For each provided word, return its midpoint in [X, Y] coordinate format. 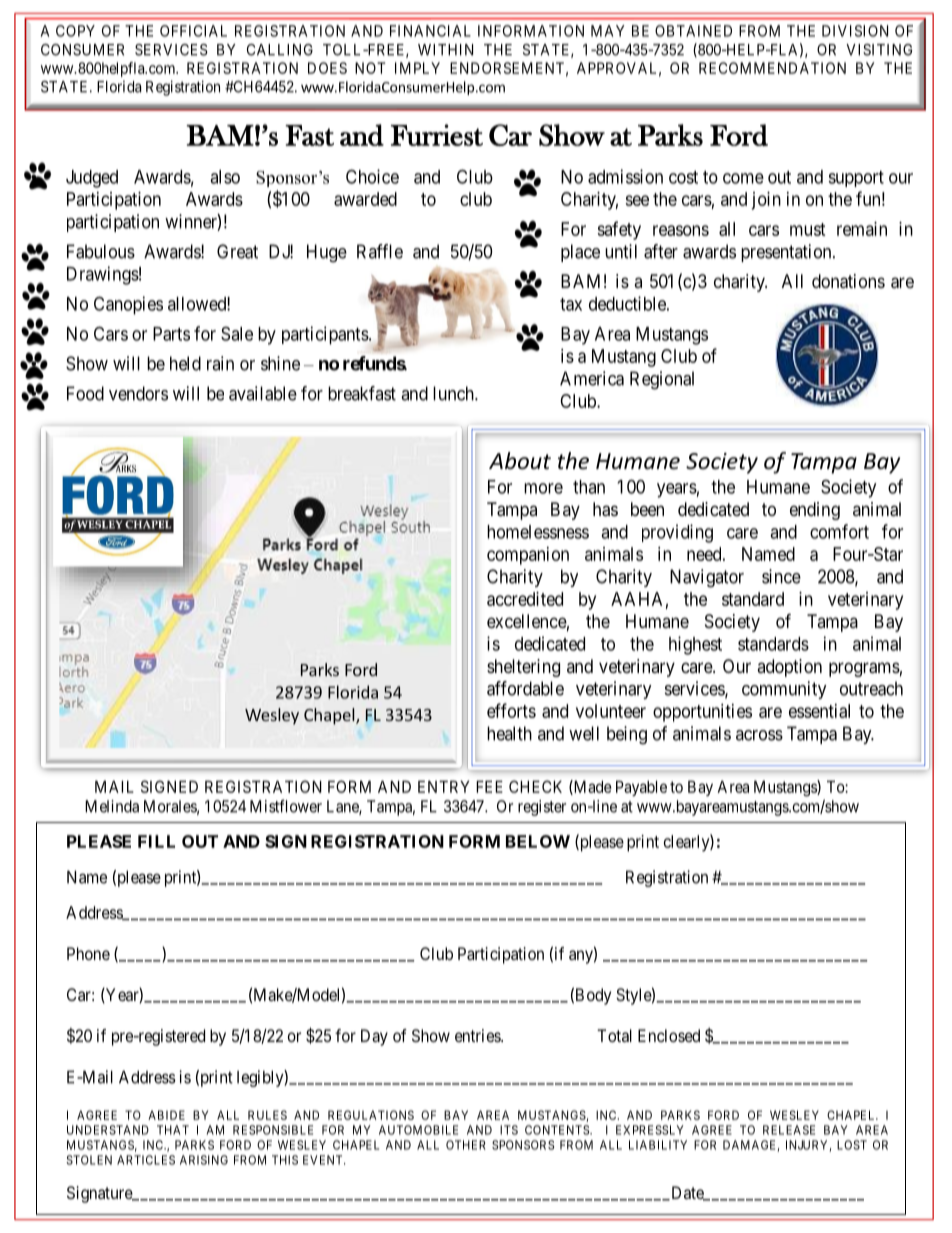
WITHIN [445, 50]
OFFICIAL [193, 31]
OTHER [466, 1145]
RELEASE [789, 1130]
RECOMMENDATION [772, 68]
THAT [173, 1130]
